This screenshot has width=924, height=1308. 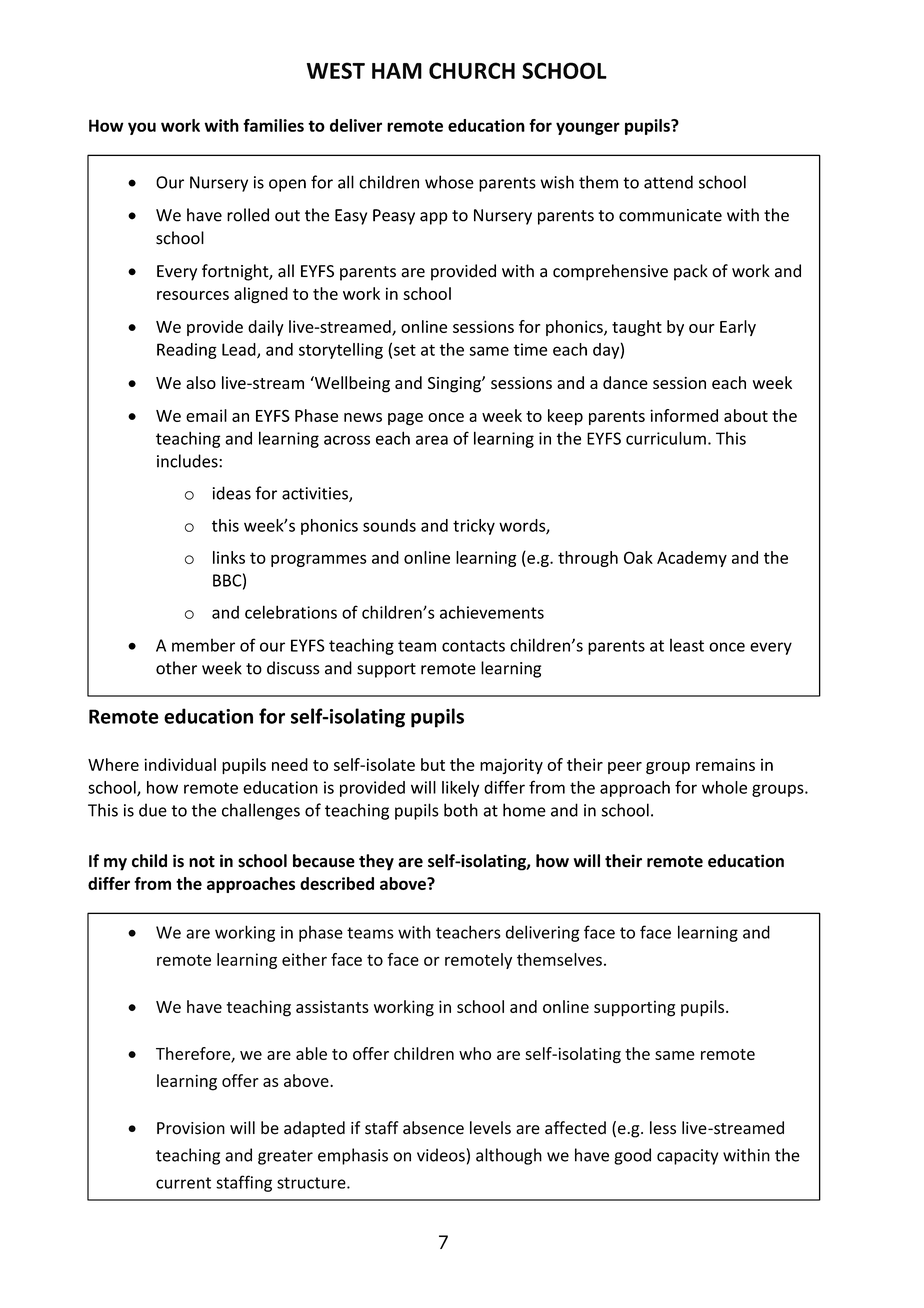 I want to click on least, so click(x=687, y=645).
